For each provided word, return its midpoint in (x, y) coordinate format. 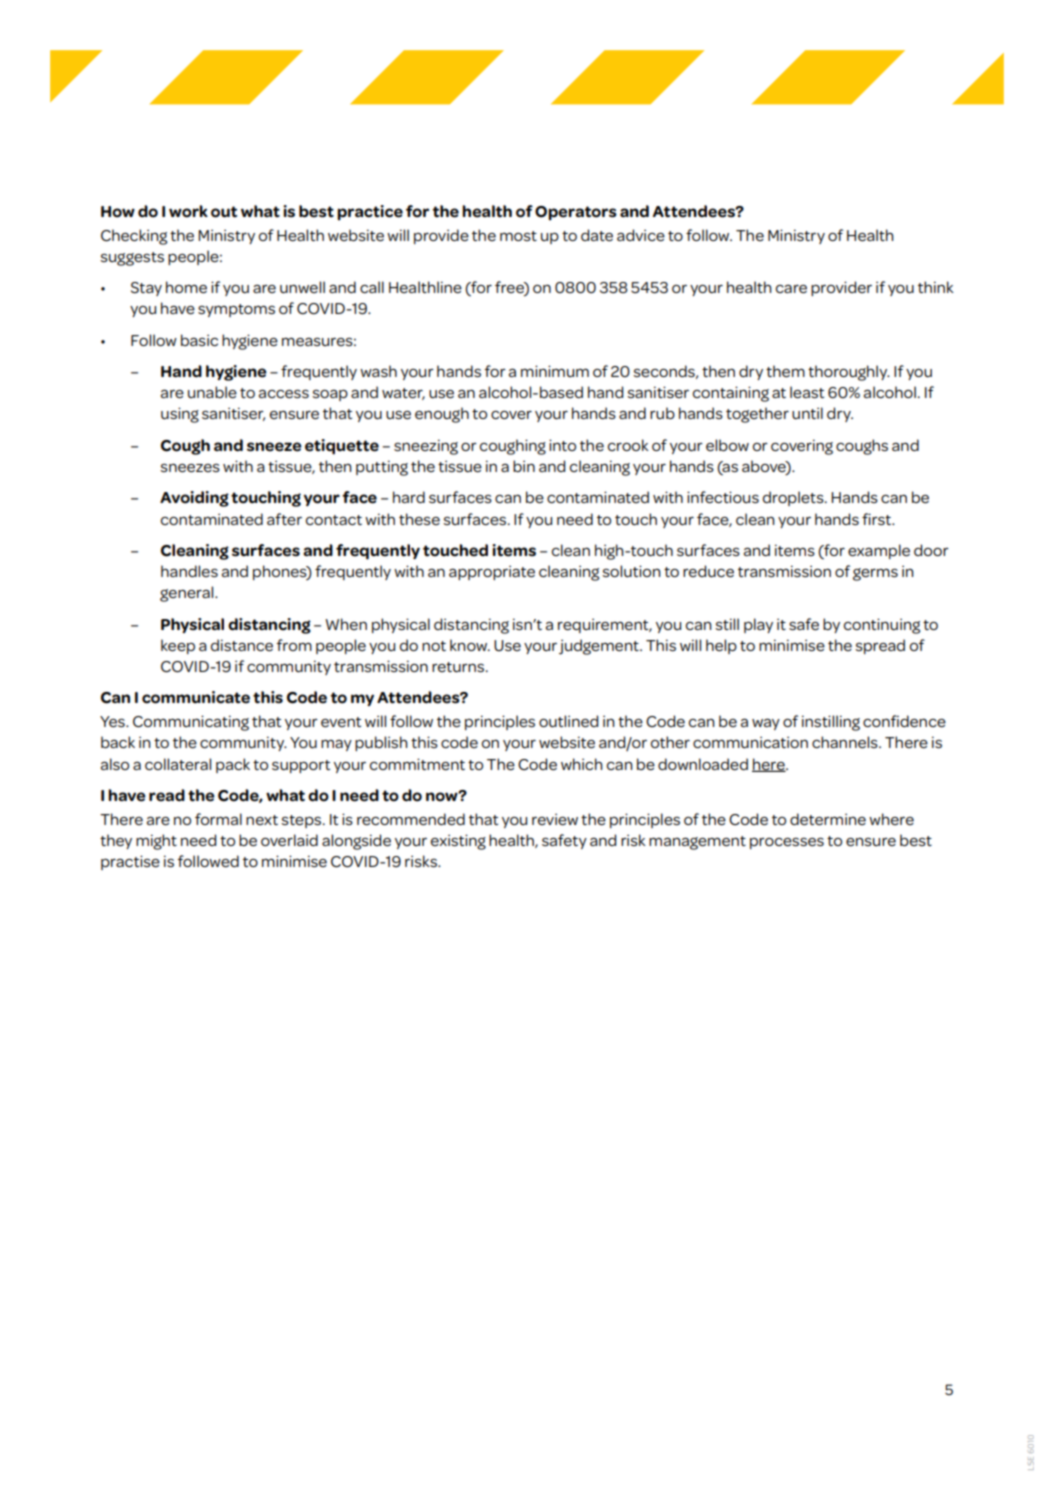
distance (242, 645)
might (156, 842)
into (562, 445)
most (518, 236)
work (188, 211)
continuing (882, 626)
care (791, 289)
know (469, 645)
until (807, 413)
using (180, 415)
